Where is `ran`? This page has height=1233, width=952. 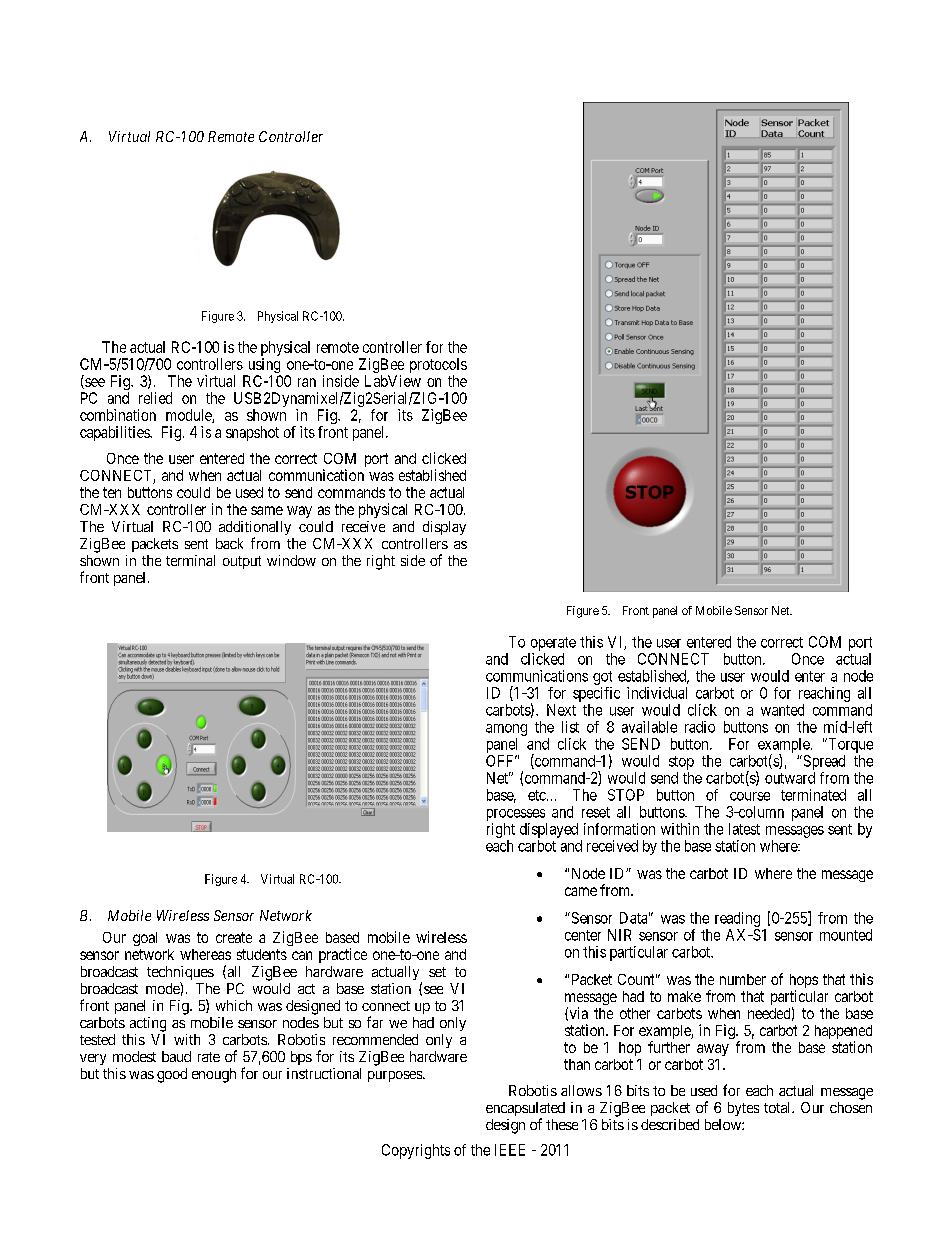 ran is located at coordinates (307, 382).
